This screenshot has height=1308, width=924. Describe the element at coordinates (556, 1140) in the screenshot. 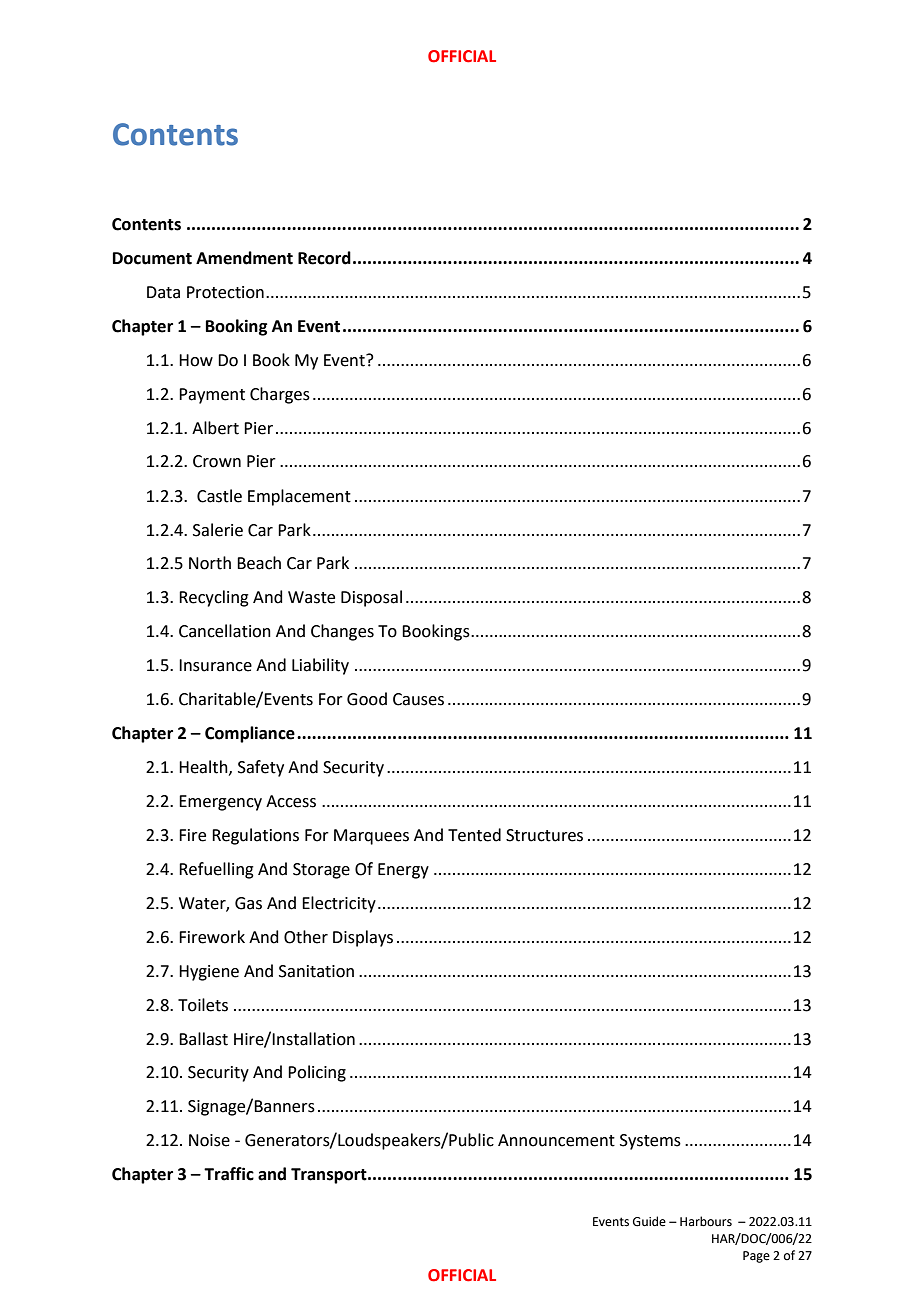

I see `Announcement` at that location.
